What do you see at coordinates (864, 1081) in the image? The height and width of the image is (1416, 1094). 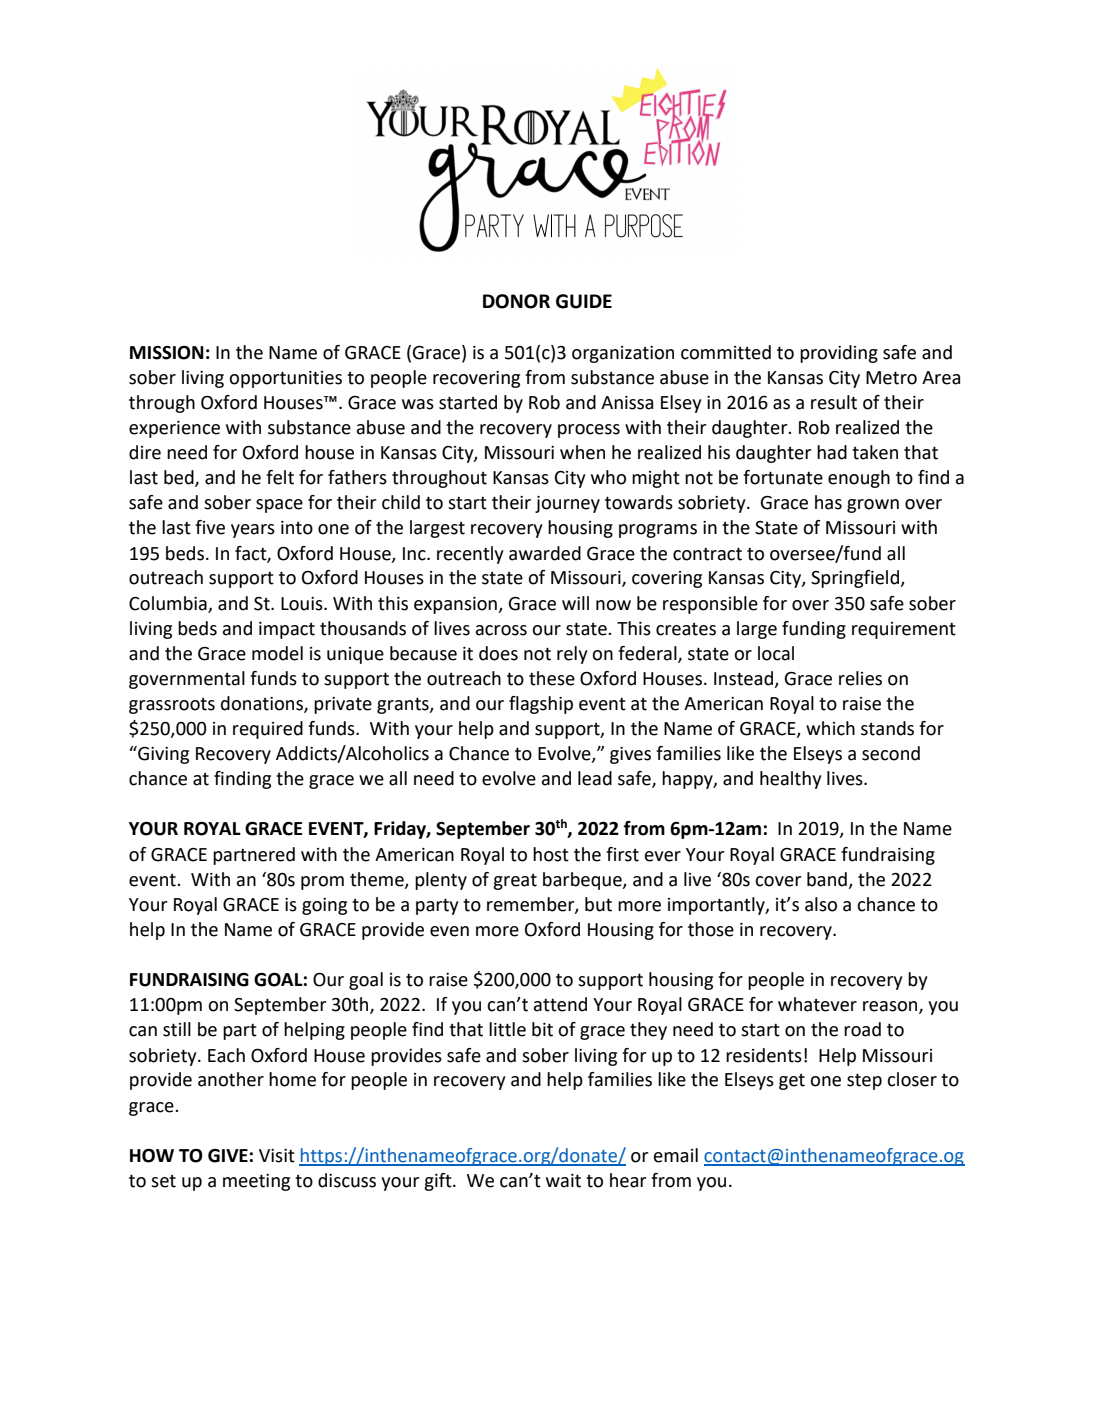 I see `step` at bounding box center [864, 1081].
